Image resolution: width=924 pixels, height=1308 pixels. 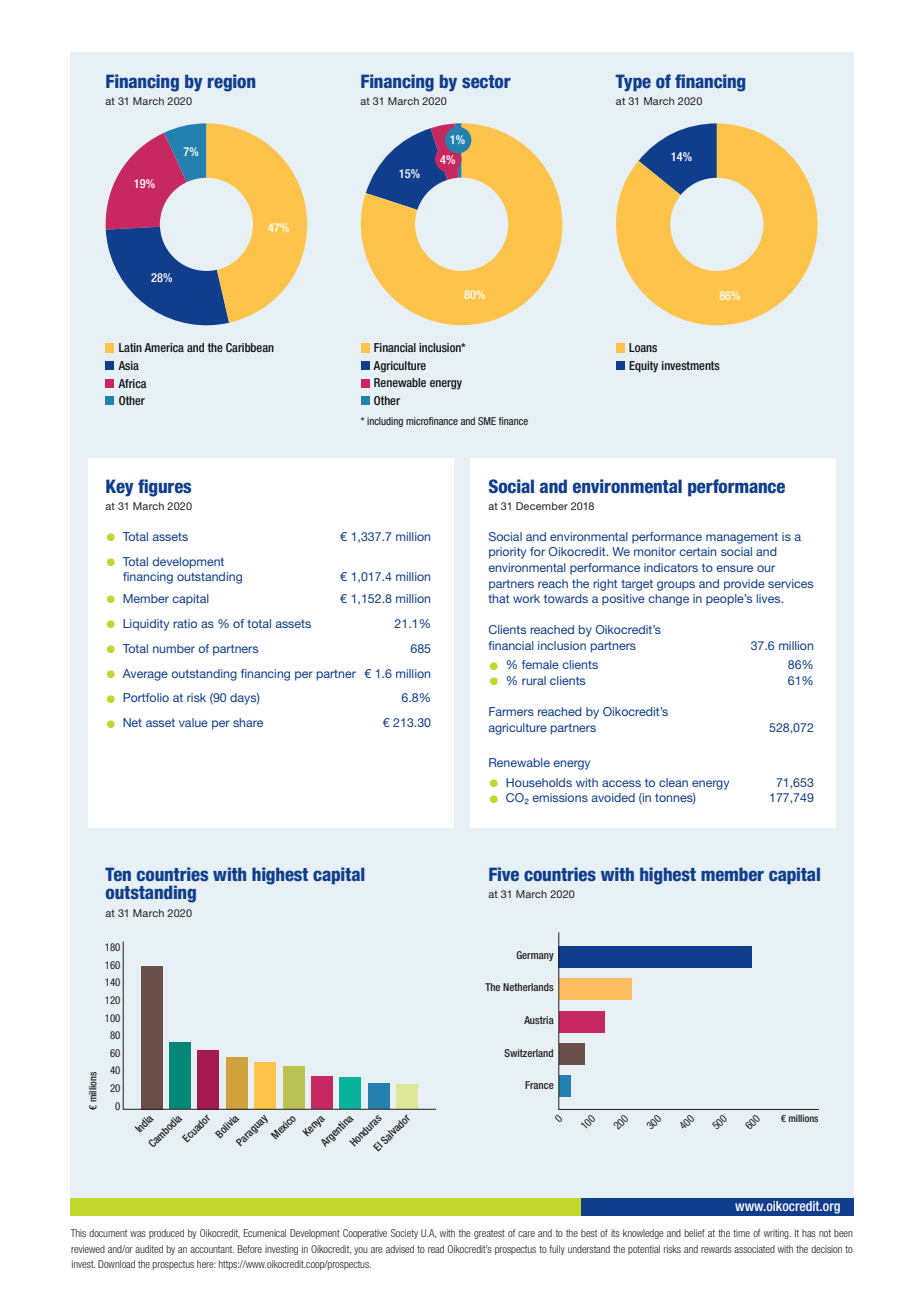 What do you see at coordinates (145, 675) in the image?
I see `Average` at bounding box center [145, 675].
